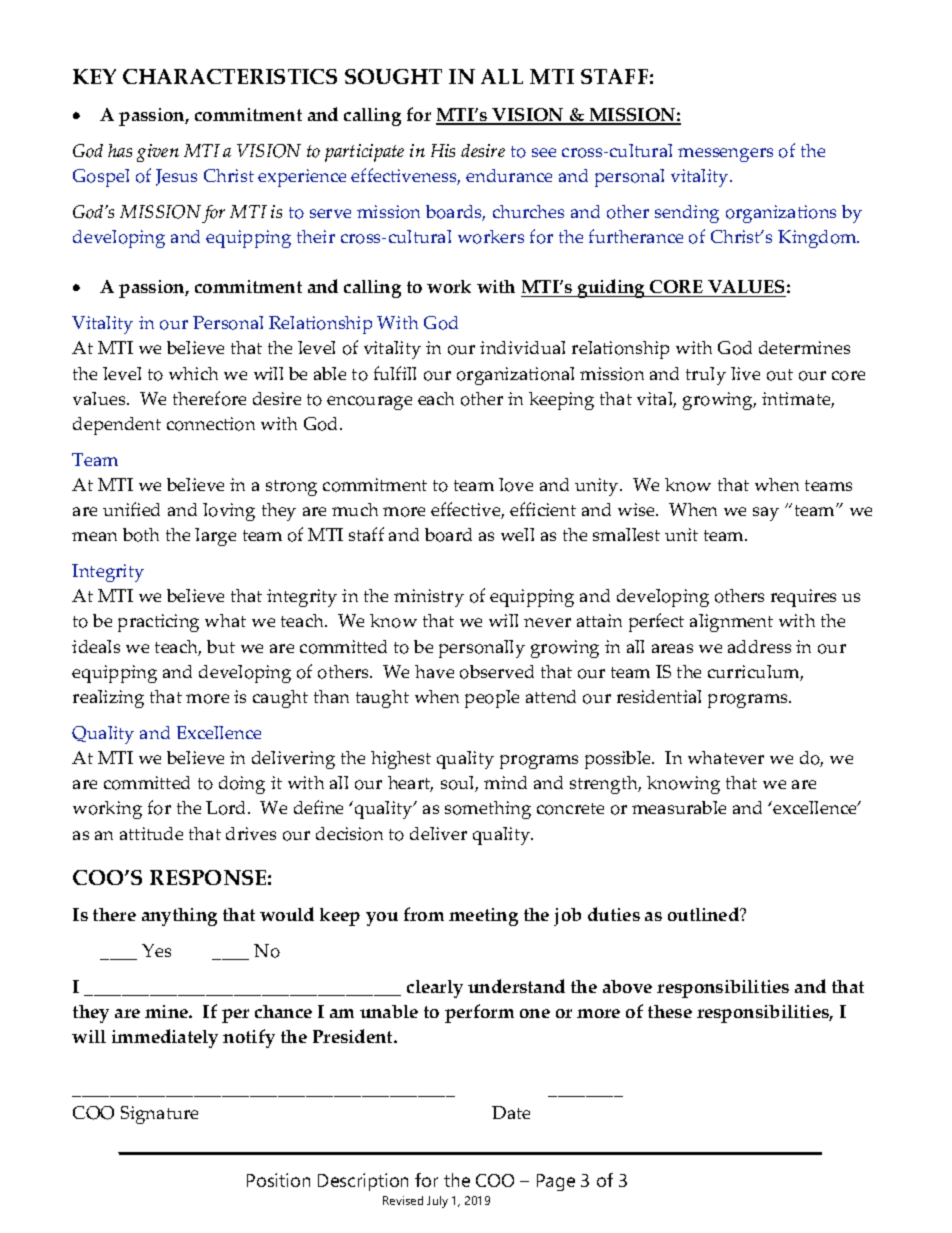 This screenshot has height=1233, width=952. Describe the element at coordinates (766, 514) in the screenshot. I see `say` at that location.
